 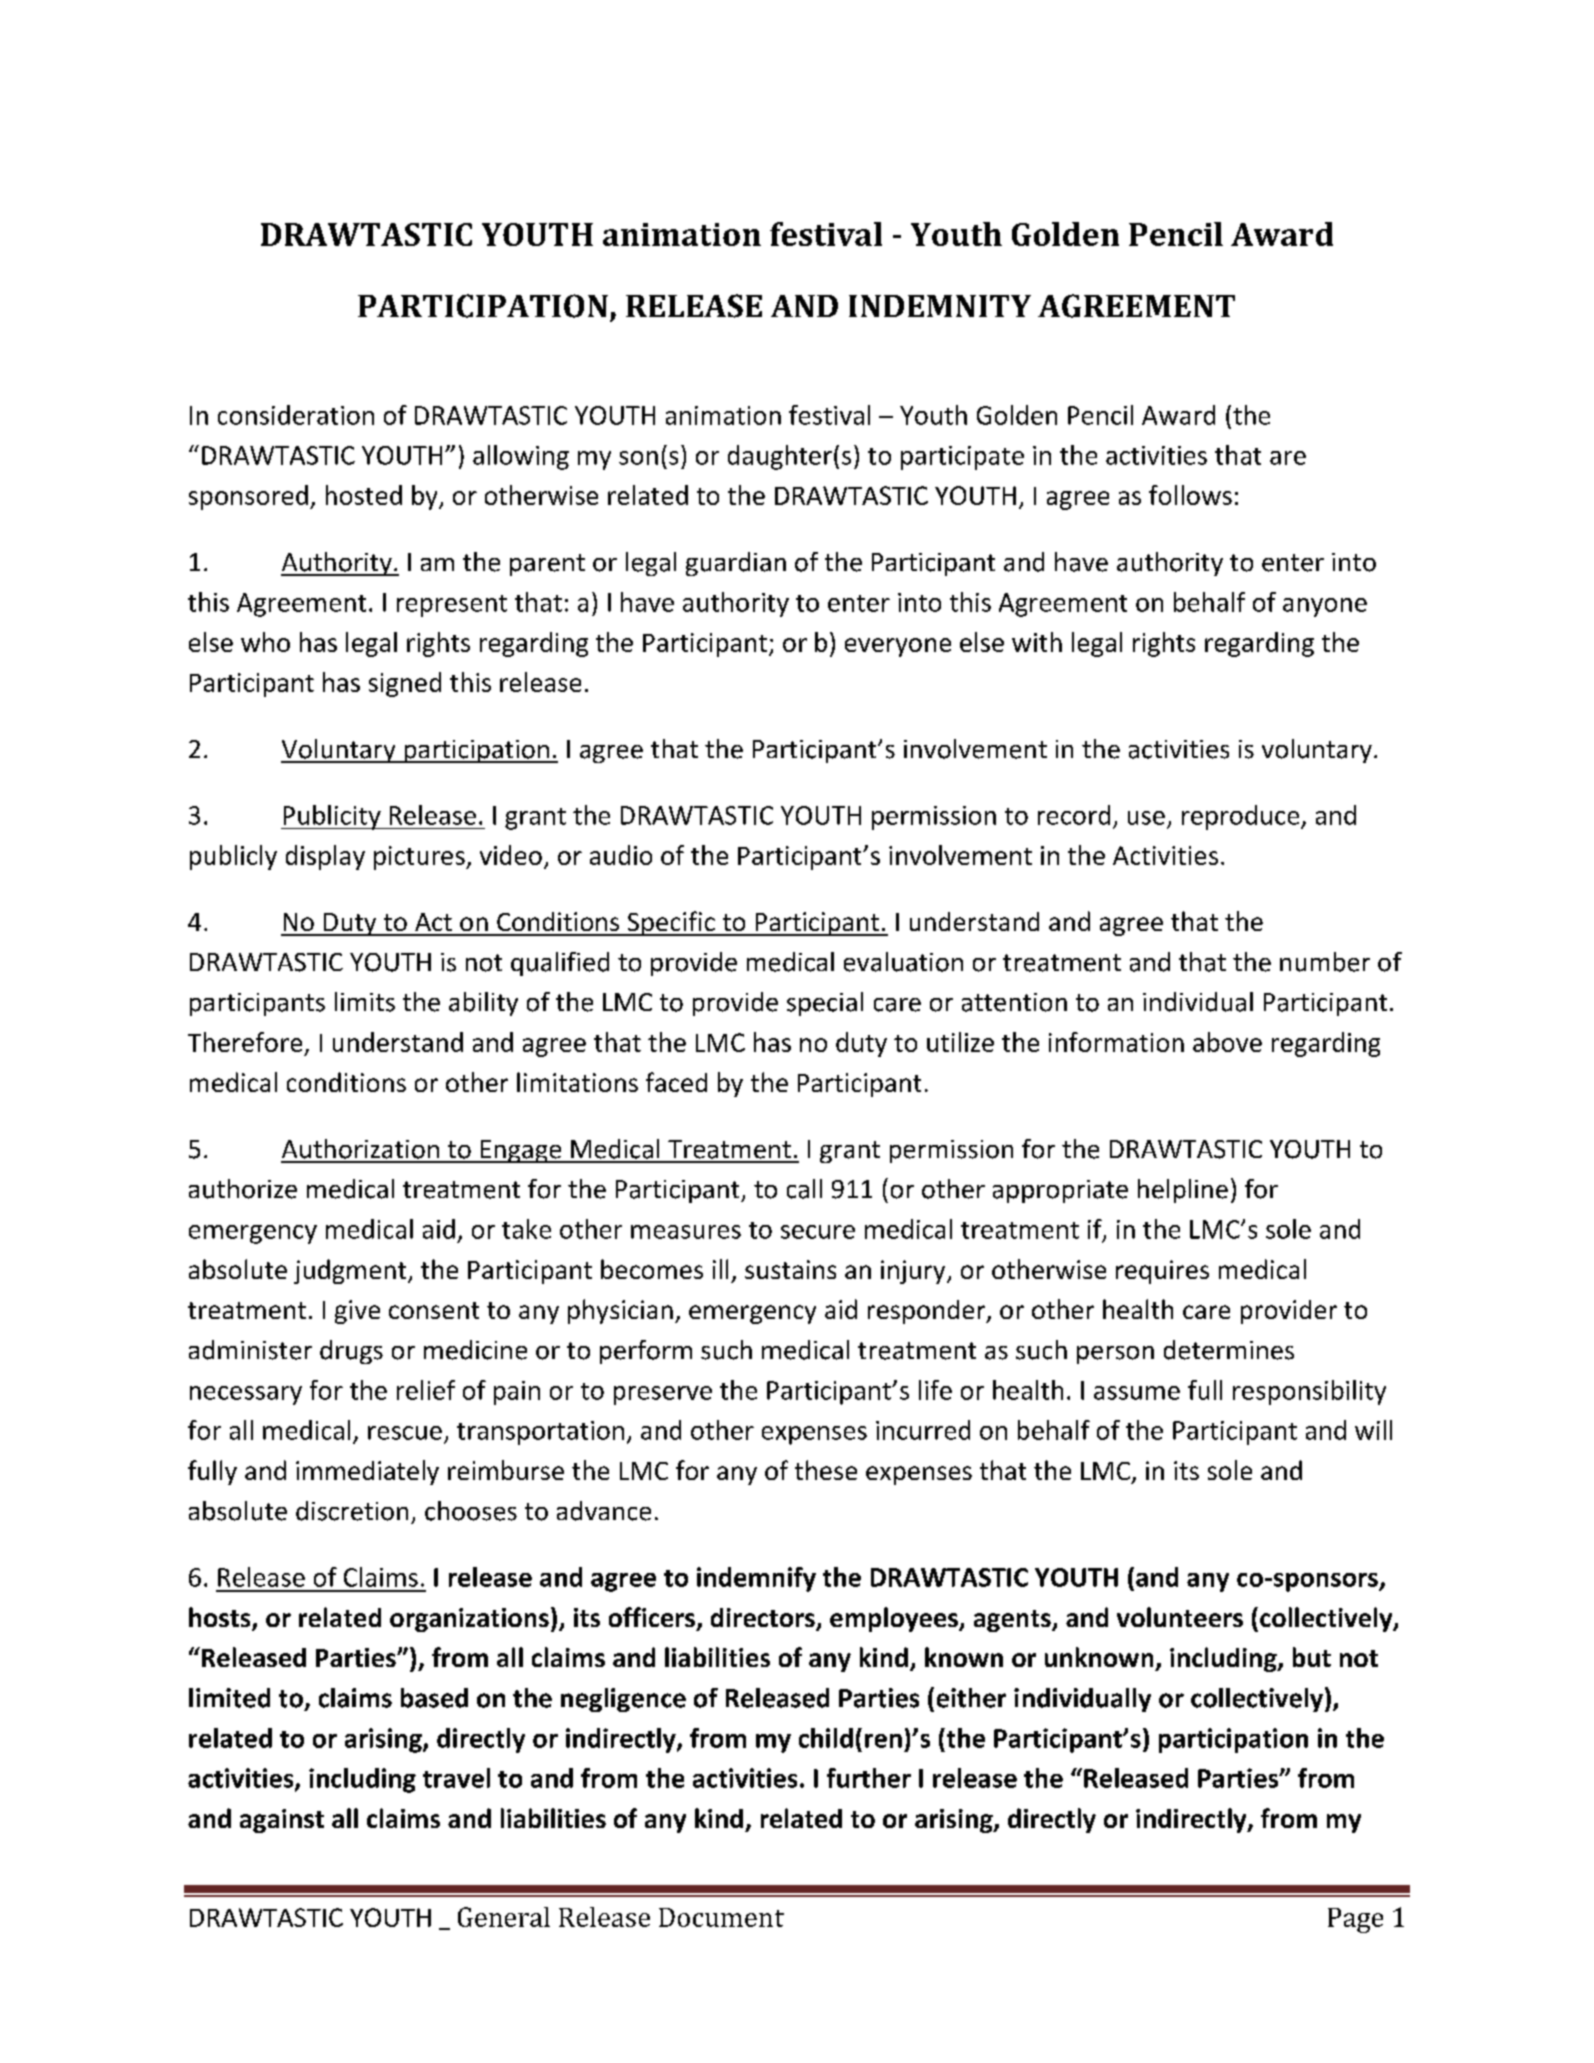 What do you see at coordinates (245, 1042) in the screenshot?
I see `Therefore` at bounding box center [245, 1042].
